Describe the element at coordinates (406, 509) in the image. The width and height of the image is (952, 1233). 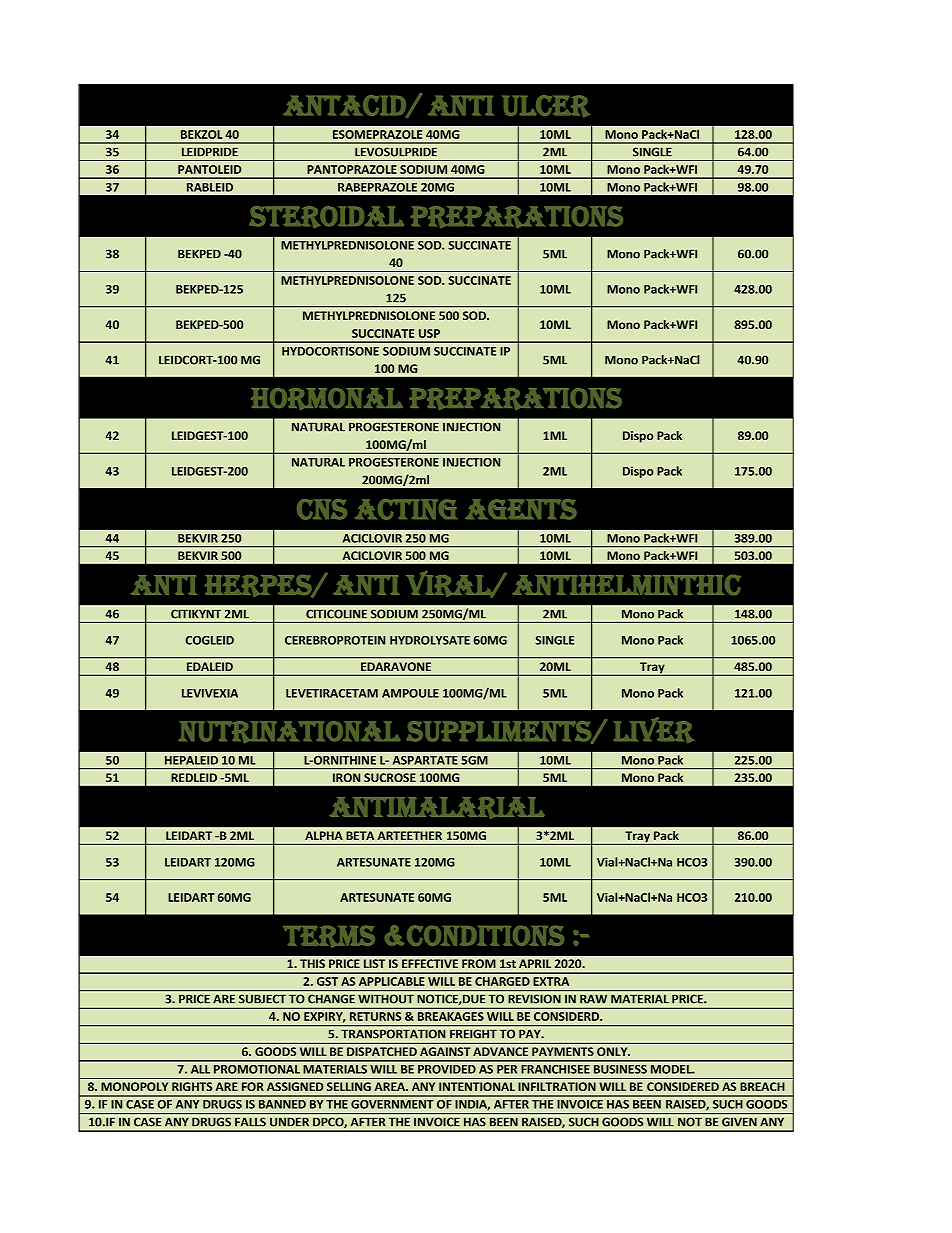
I see `ACTING` at that location.
